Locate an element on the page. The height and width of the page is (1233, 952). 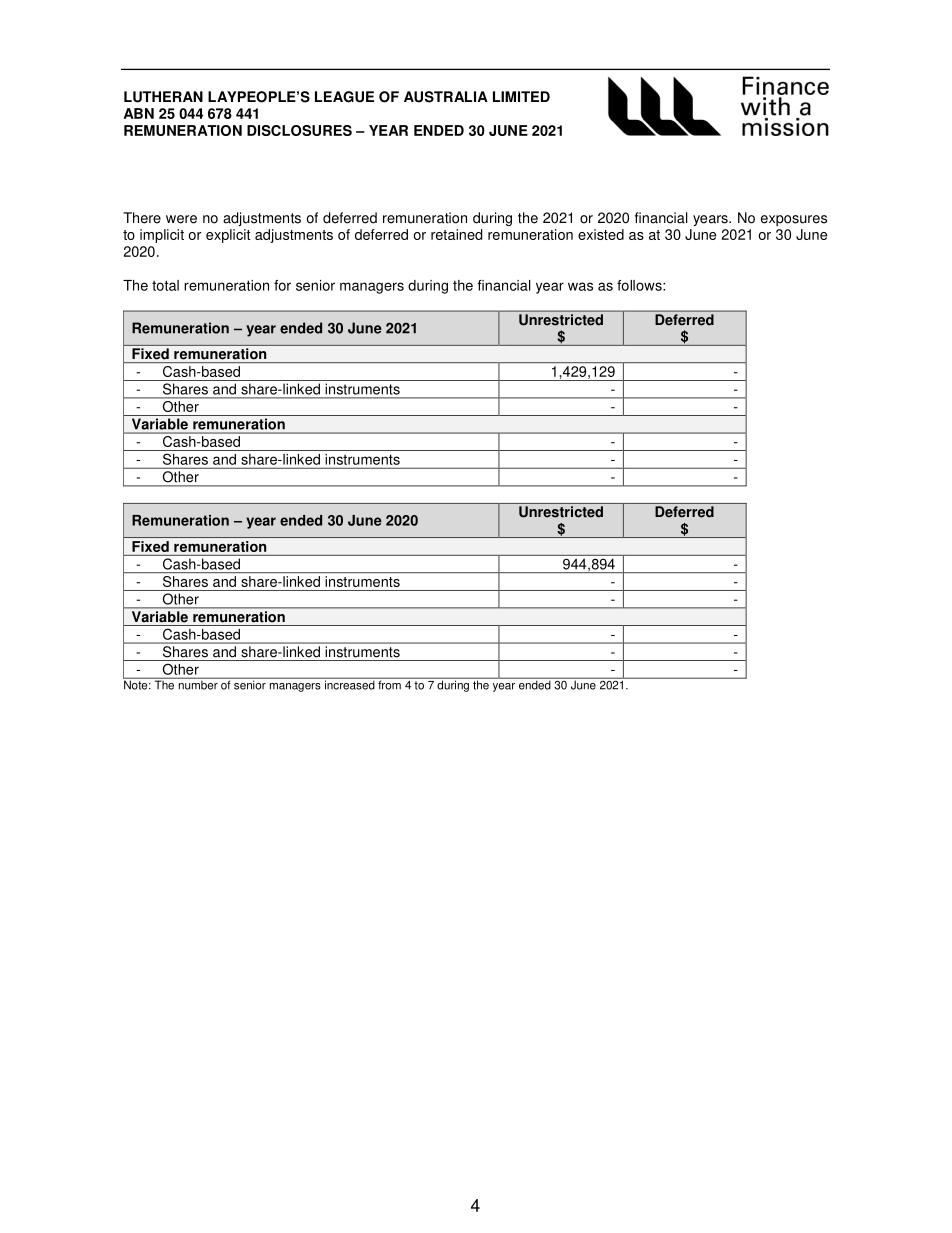
AUSTRALIA is located at coordinates (446, 97).
